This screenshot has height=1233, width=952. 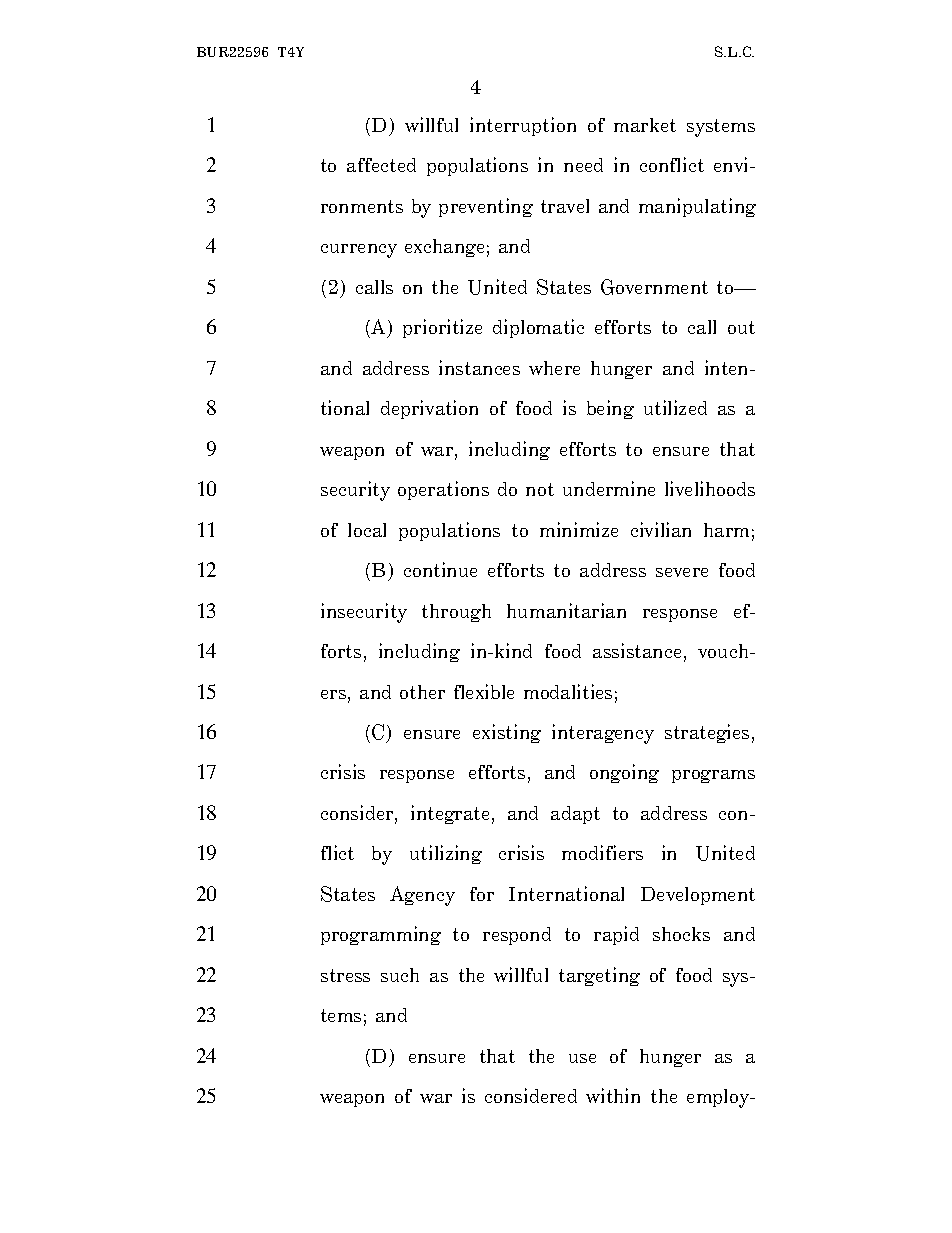 I want to click on affected, so click(x=381, y=165).
